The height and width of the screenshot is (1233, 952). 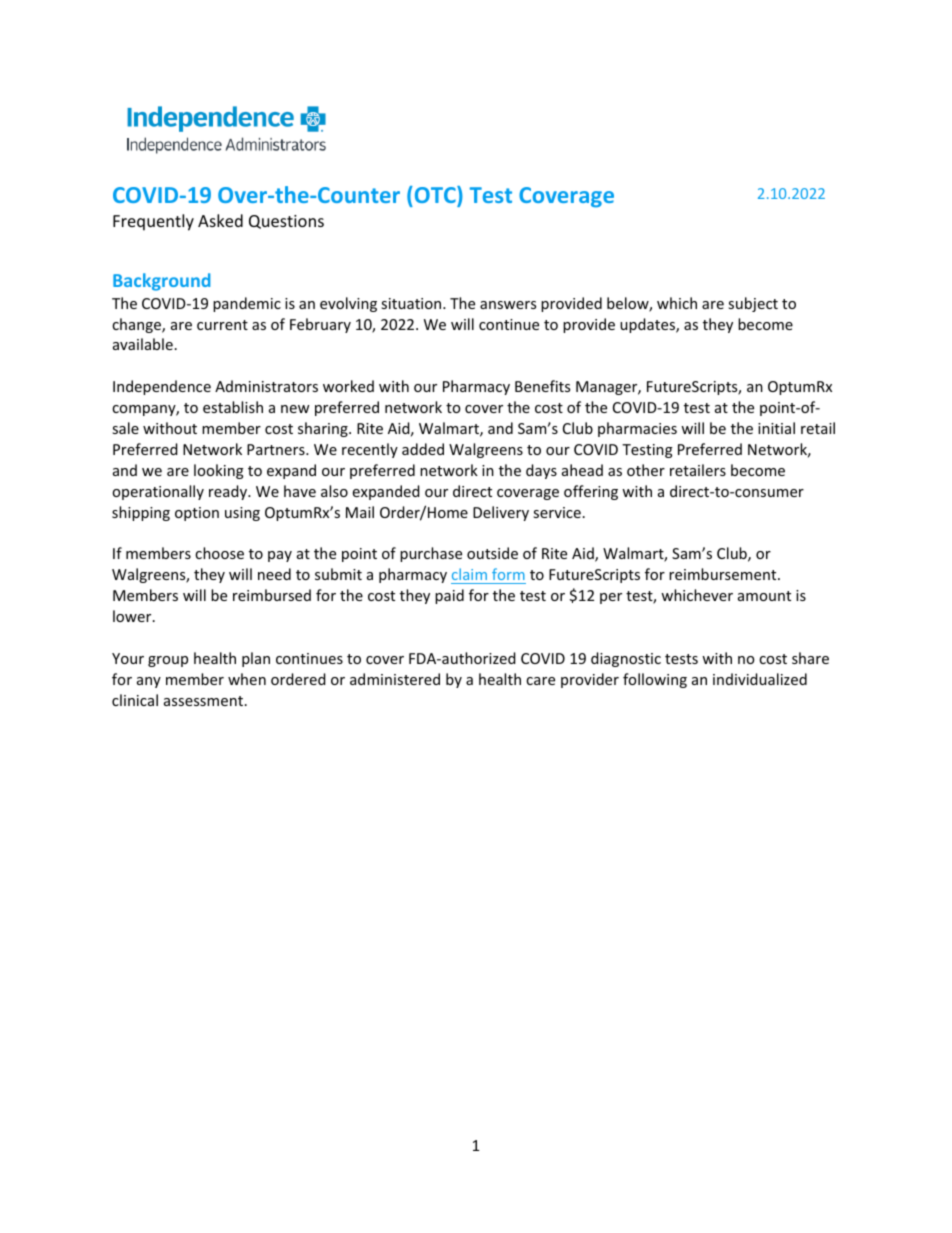 What do you see at coordinates (220, 220) in the screenshot?
I see `Asked` at bounding box center [220, 220].
